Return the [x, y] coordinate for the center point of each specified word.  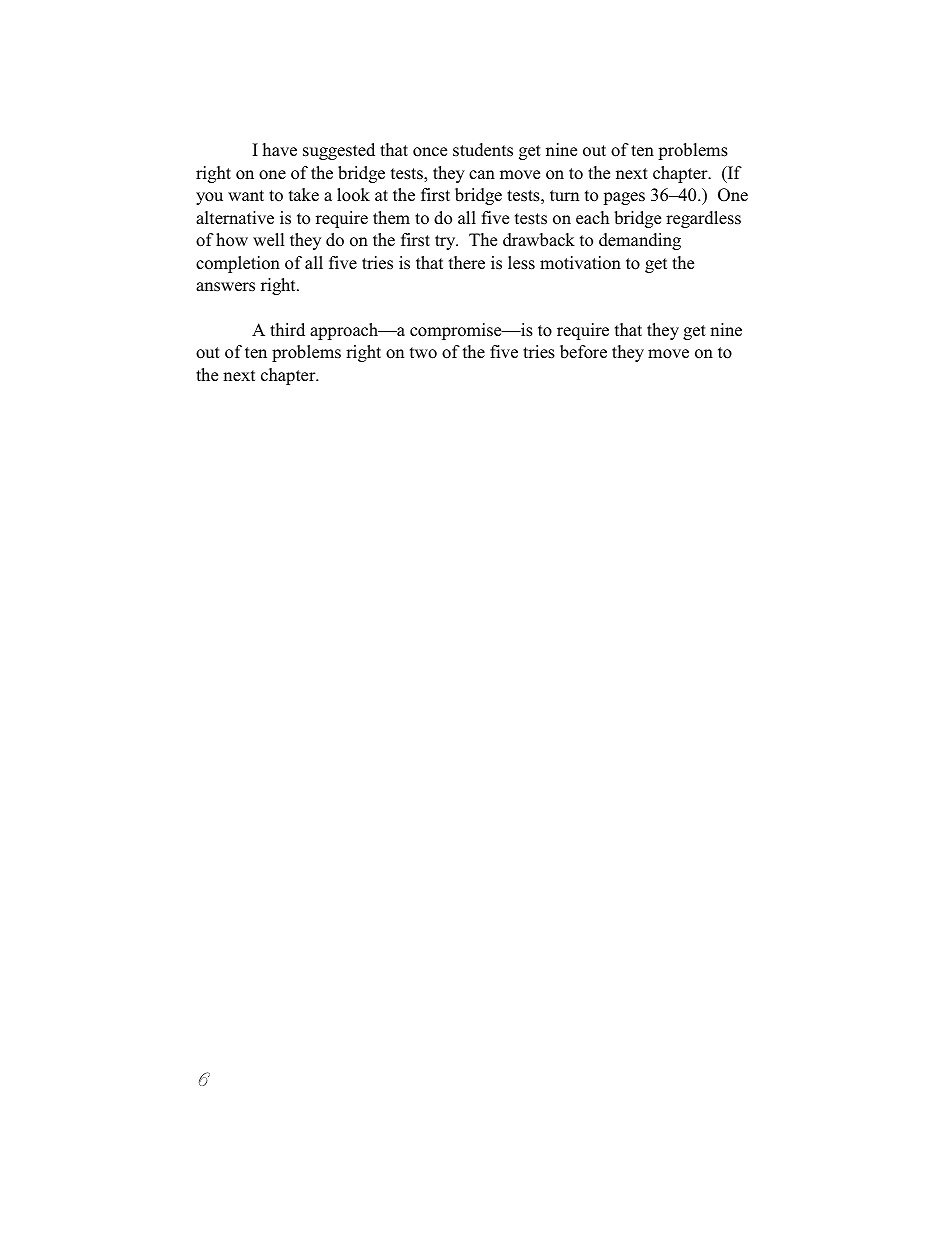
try [446, 242]
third [287, 329]
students [483, 150]
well [269, 239]
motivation [580, 263]
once [430, 152]
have [279, 150]
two [423, 353]
